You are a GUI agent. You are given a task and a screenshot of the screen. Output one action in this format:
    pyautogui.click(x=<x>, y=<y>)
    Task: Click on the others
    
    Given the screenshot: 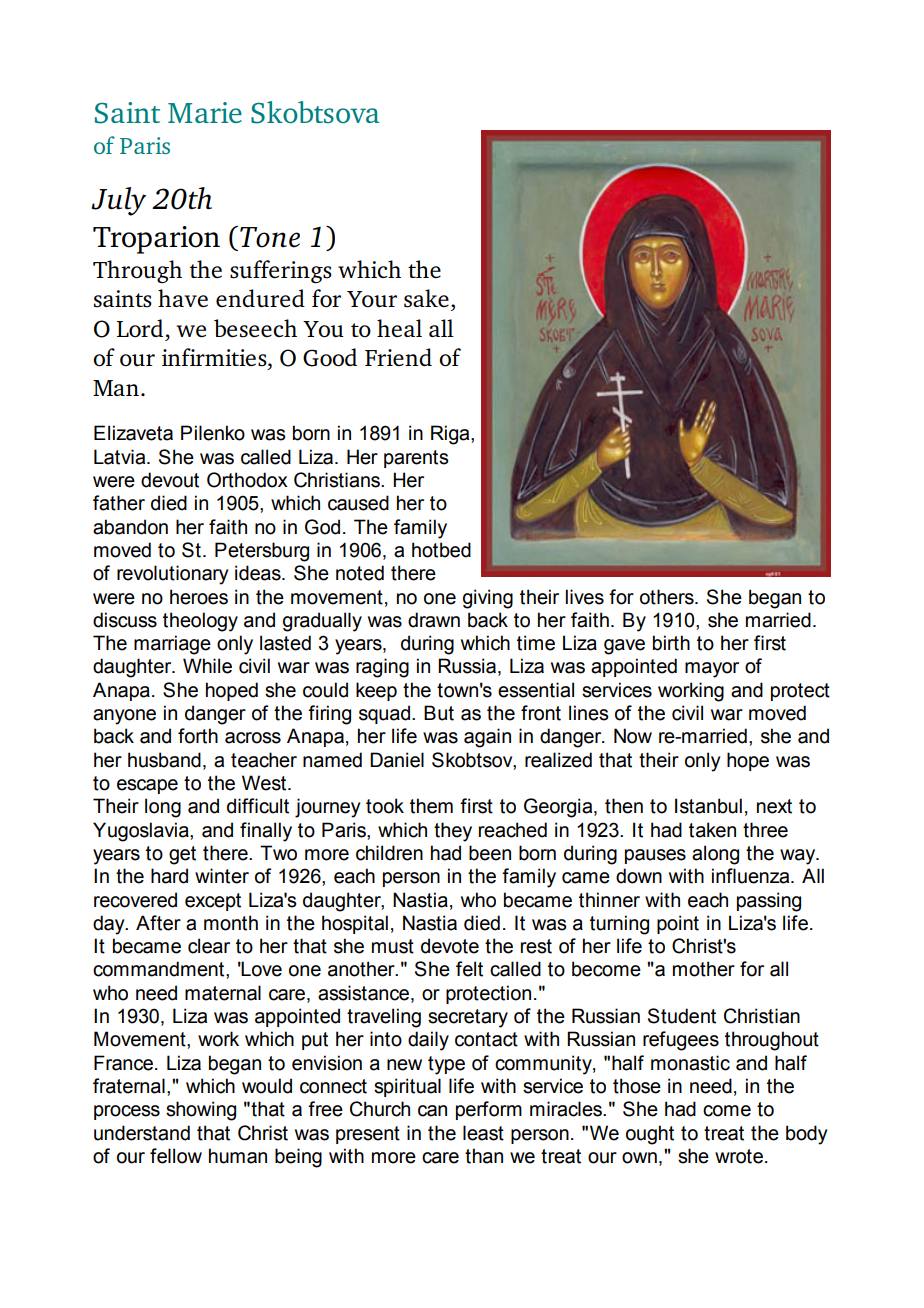 What is the action you would take?
    pyautogui.click(x=668, y=597)
